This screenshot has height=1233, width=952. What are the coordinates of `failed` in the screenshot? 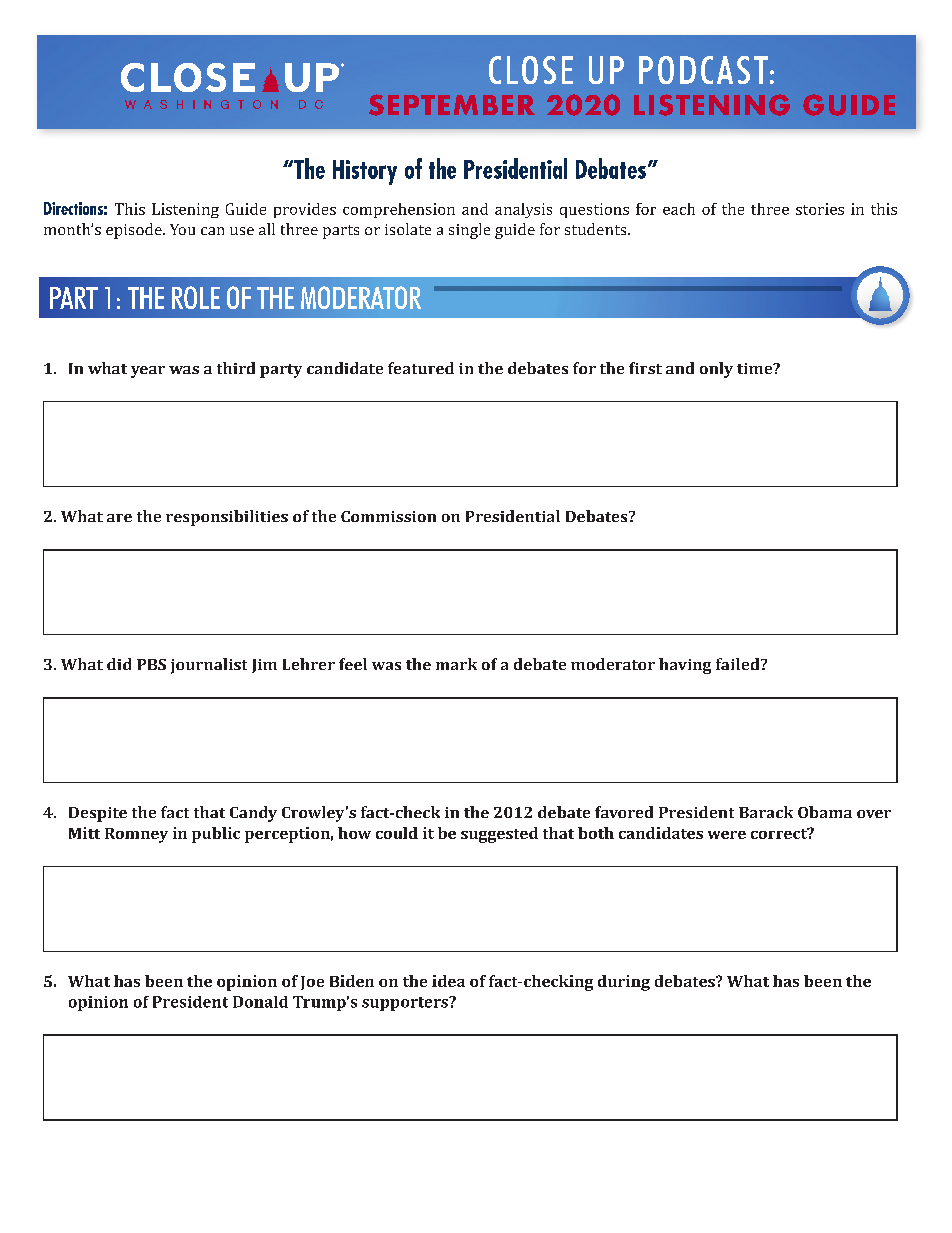 It's located at (739, 664).
